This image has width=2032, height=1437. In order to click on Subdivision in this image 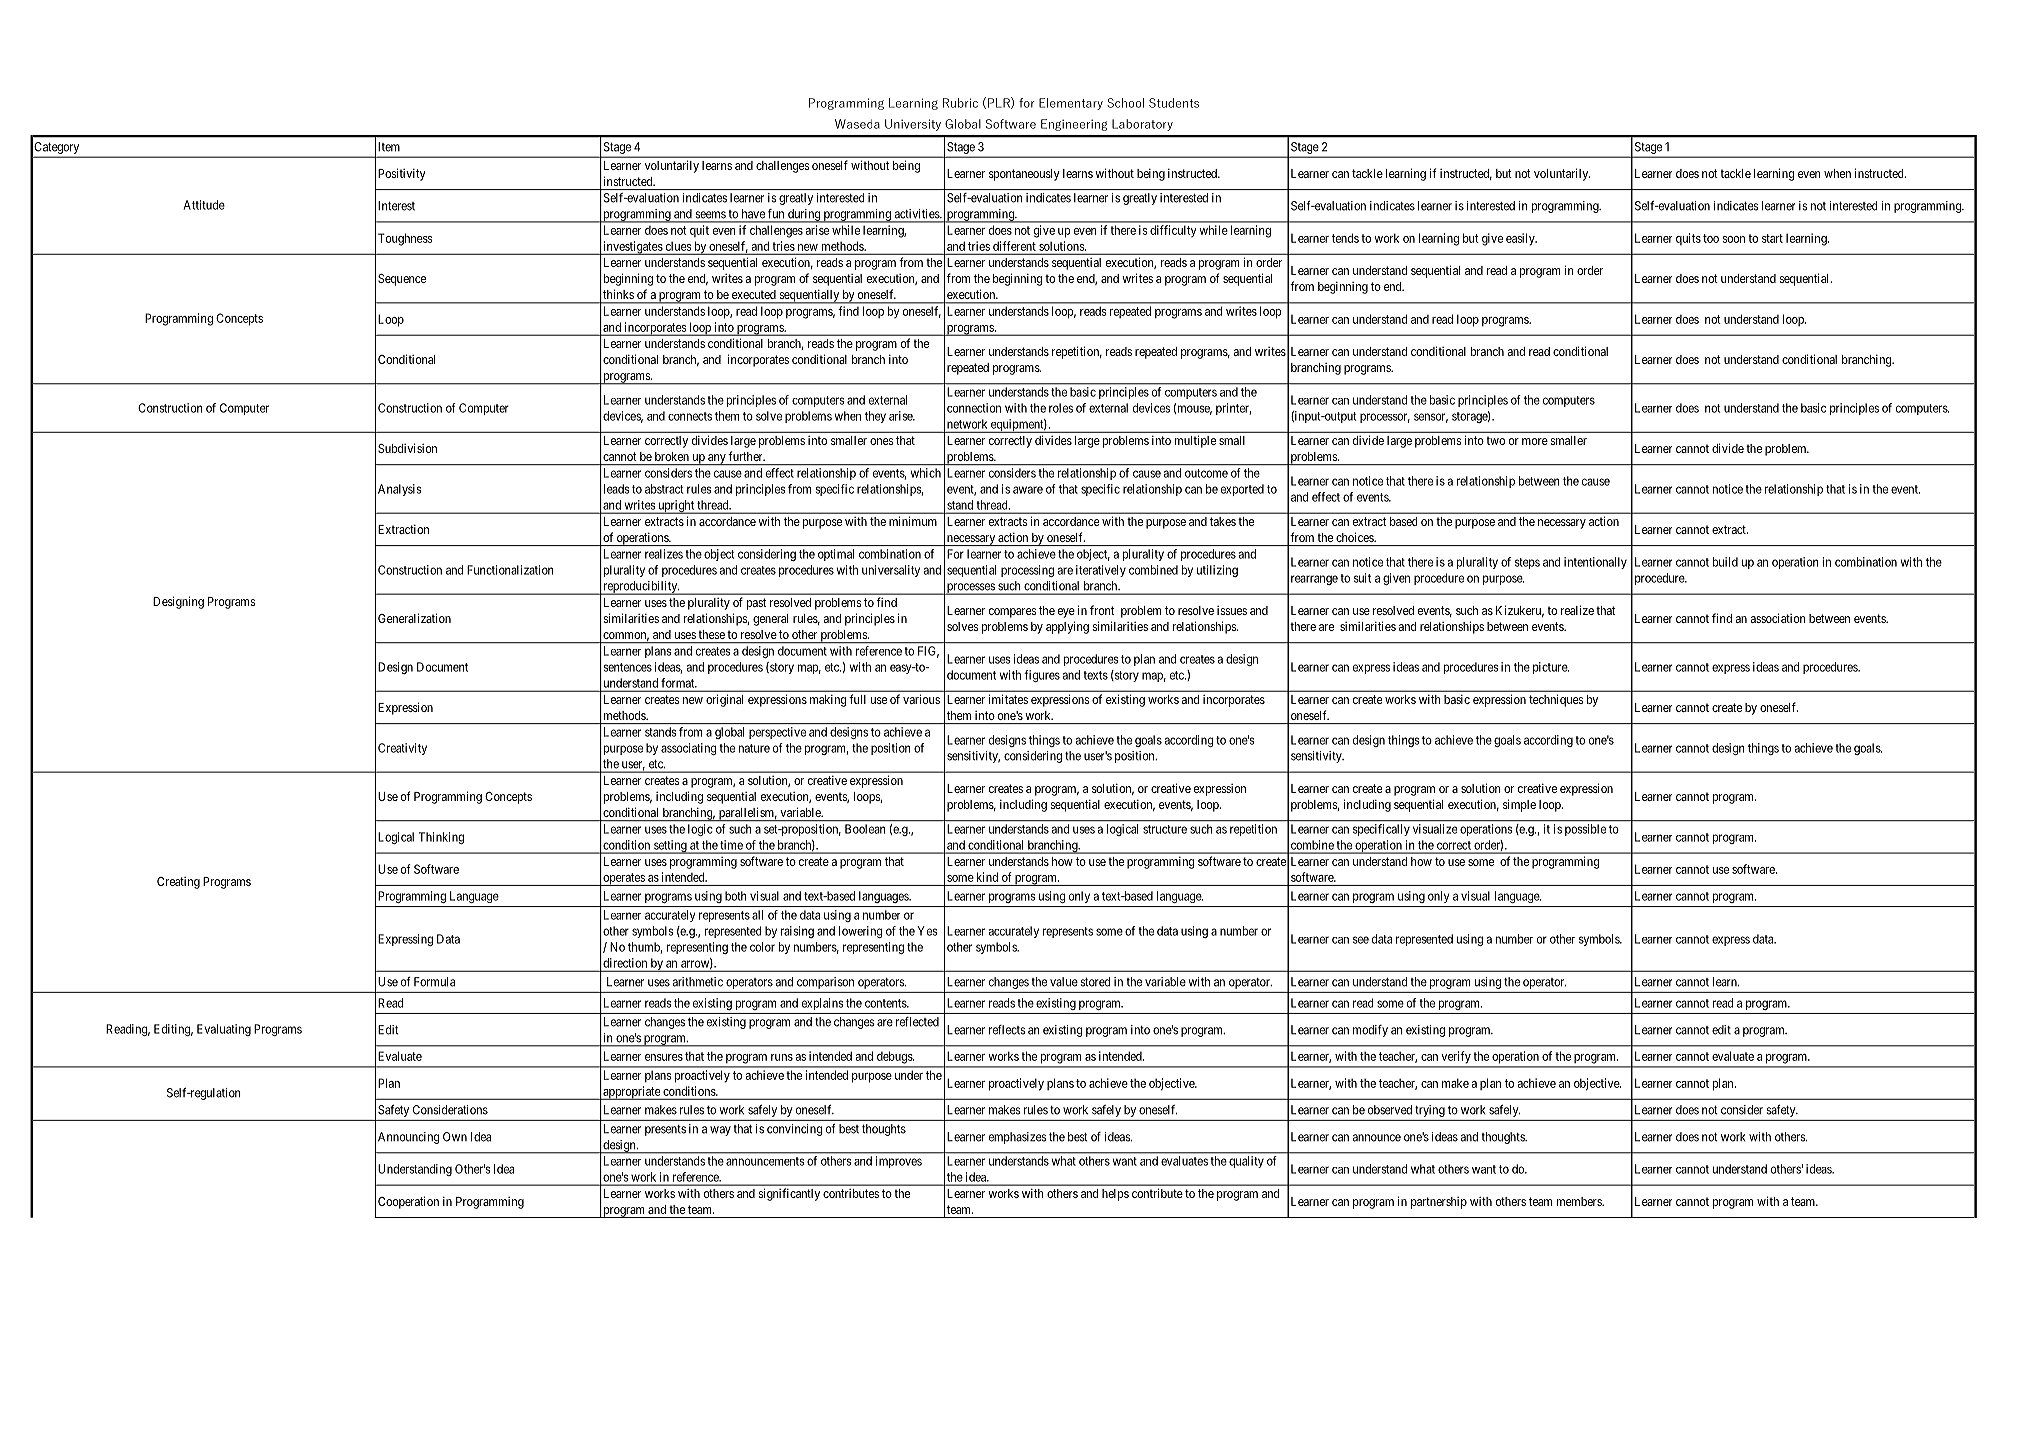, I will do `click(407, 448)`.
